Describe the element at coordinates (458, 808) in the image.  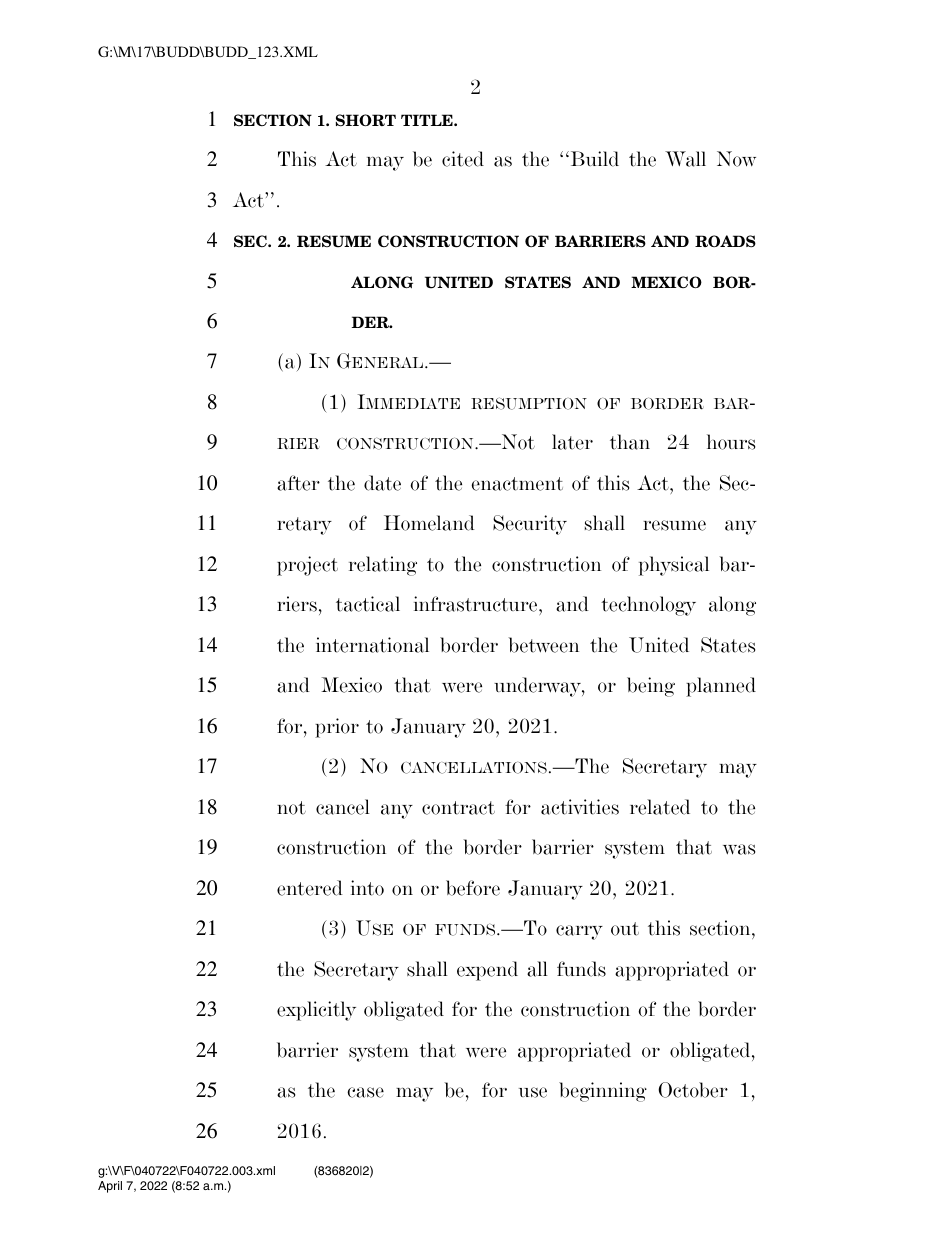
I see `contract` at that location.
